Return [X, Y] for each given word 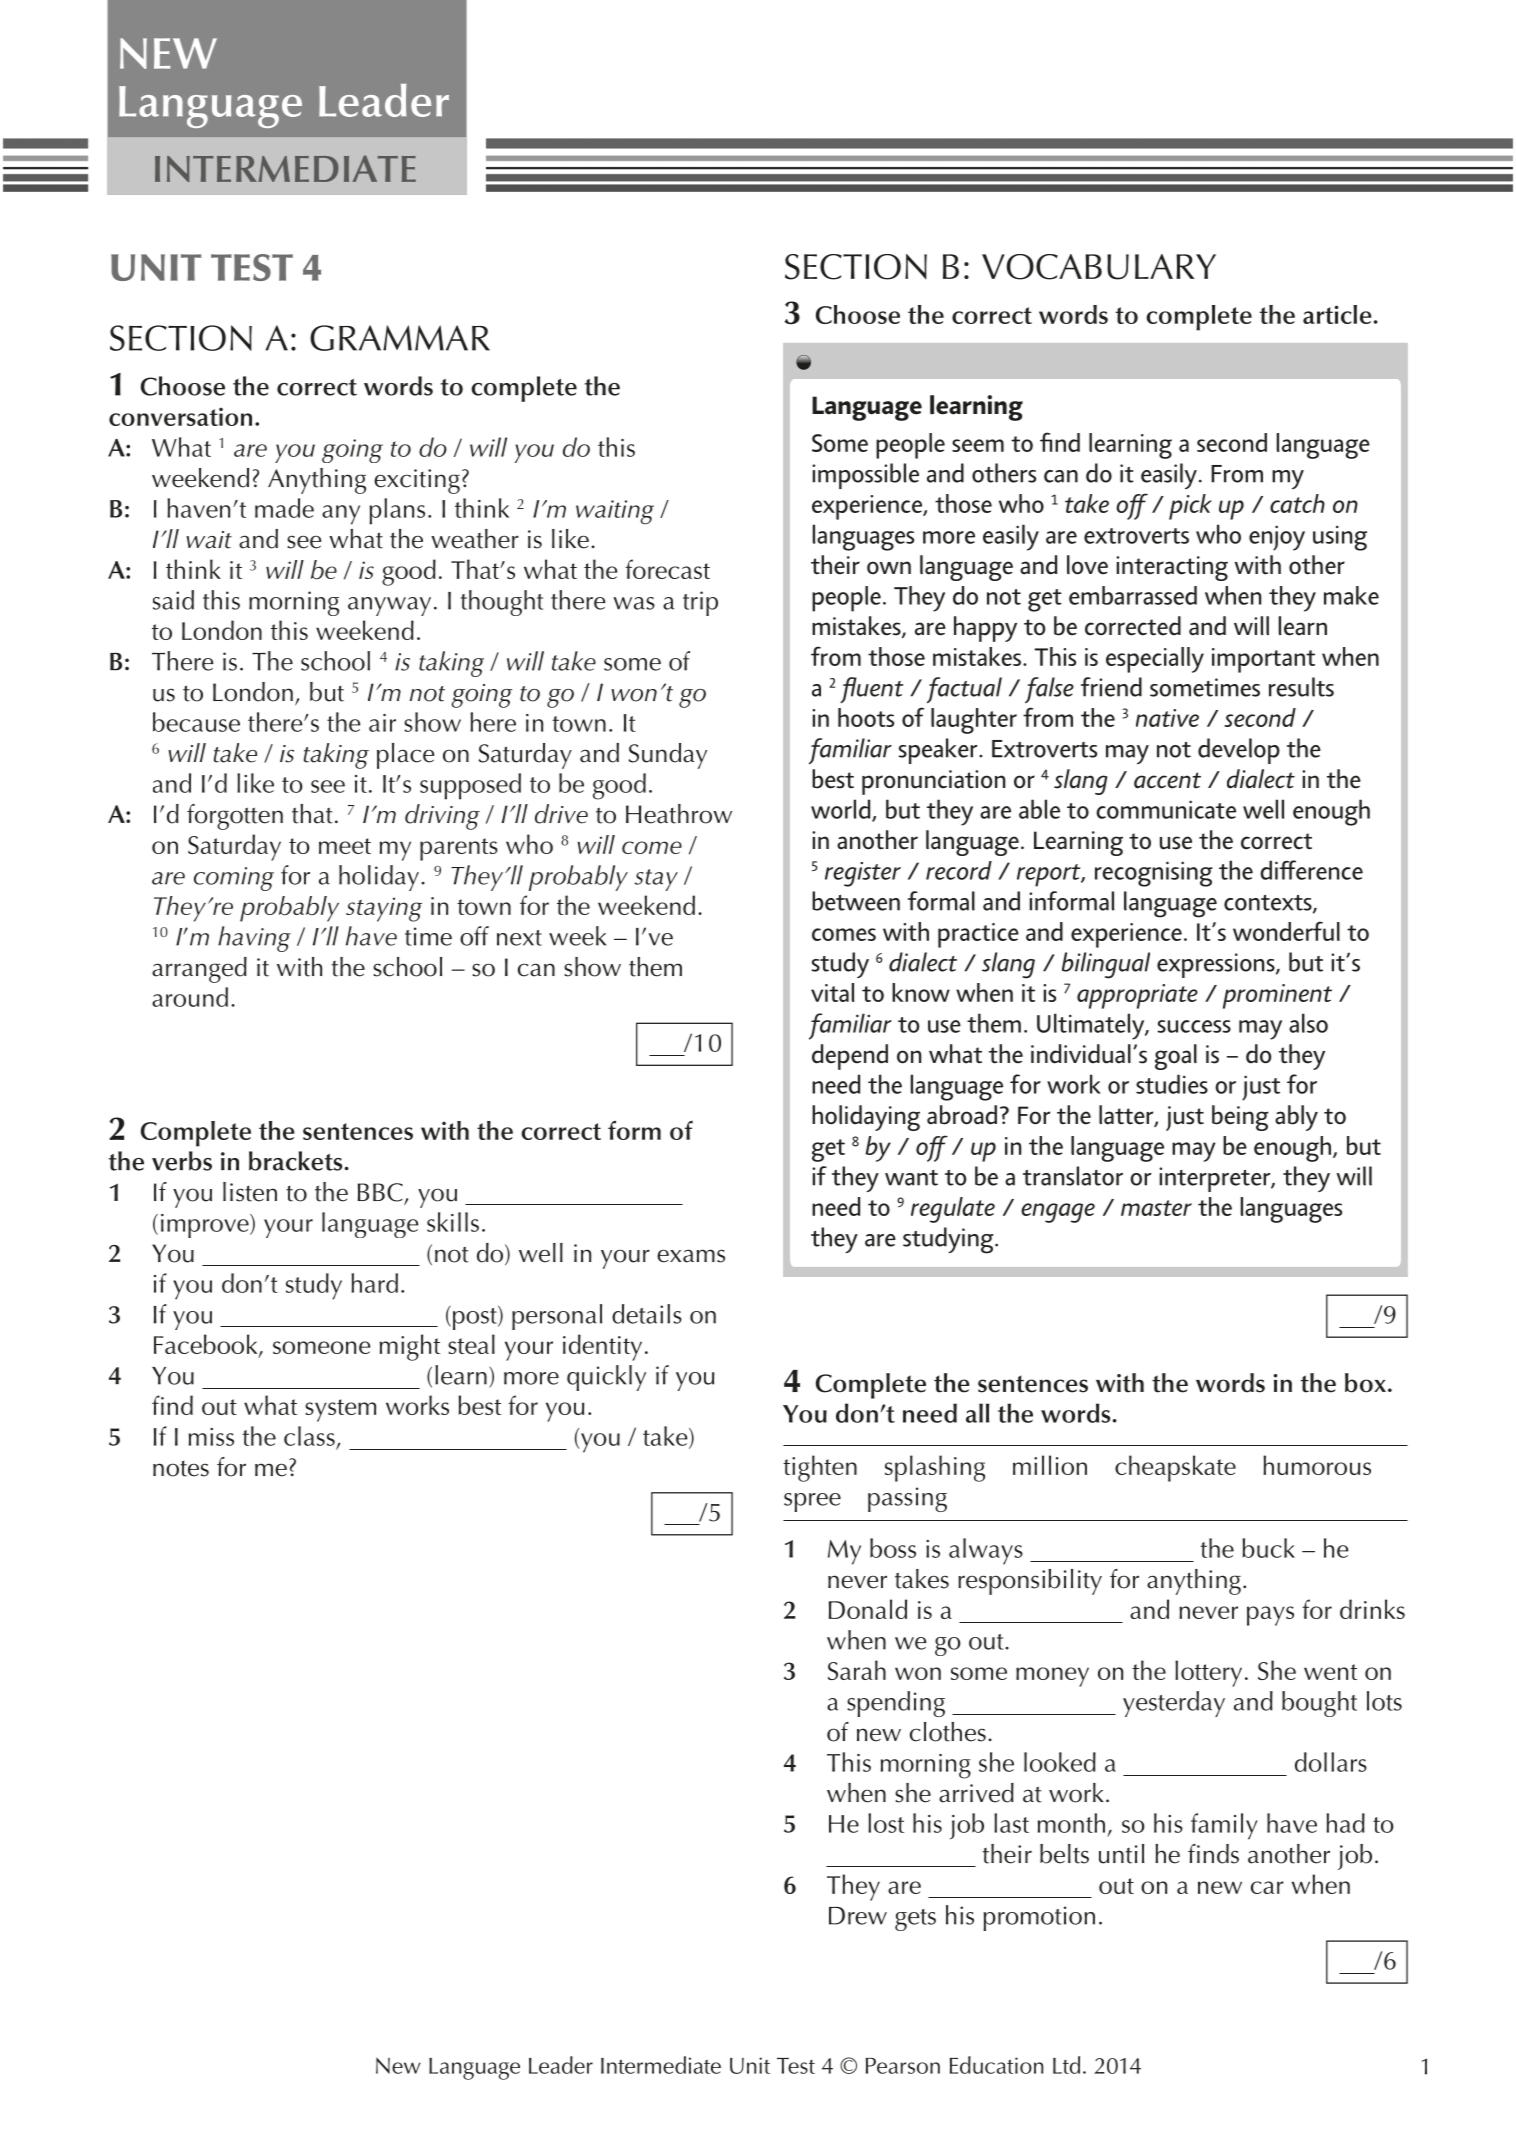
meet [345, 846]
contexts [1269, 904]
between [856, 901]
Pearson [903, 2066]
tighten [820, 1468]
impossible [865, 476]
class [309, 1436]
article [1337, 314]
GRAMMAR [400, 338]
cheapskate [1175, 1468]
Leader [561, 2065]
